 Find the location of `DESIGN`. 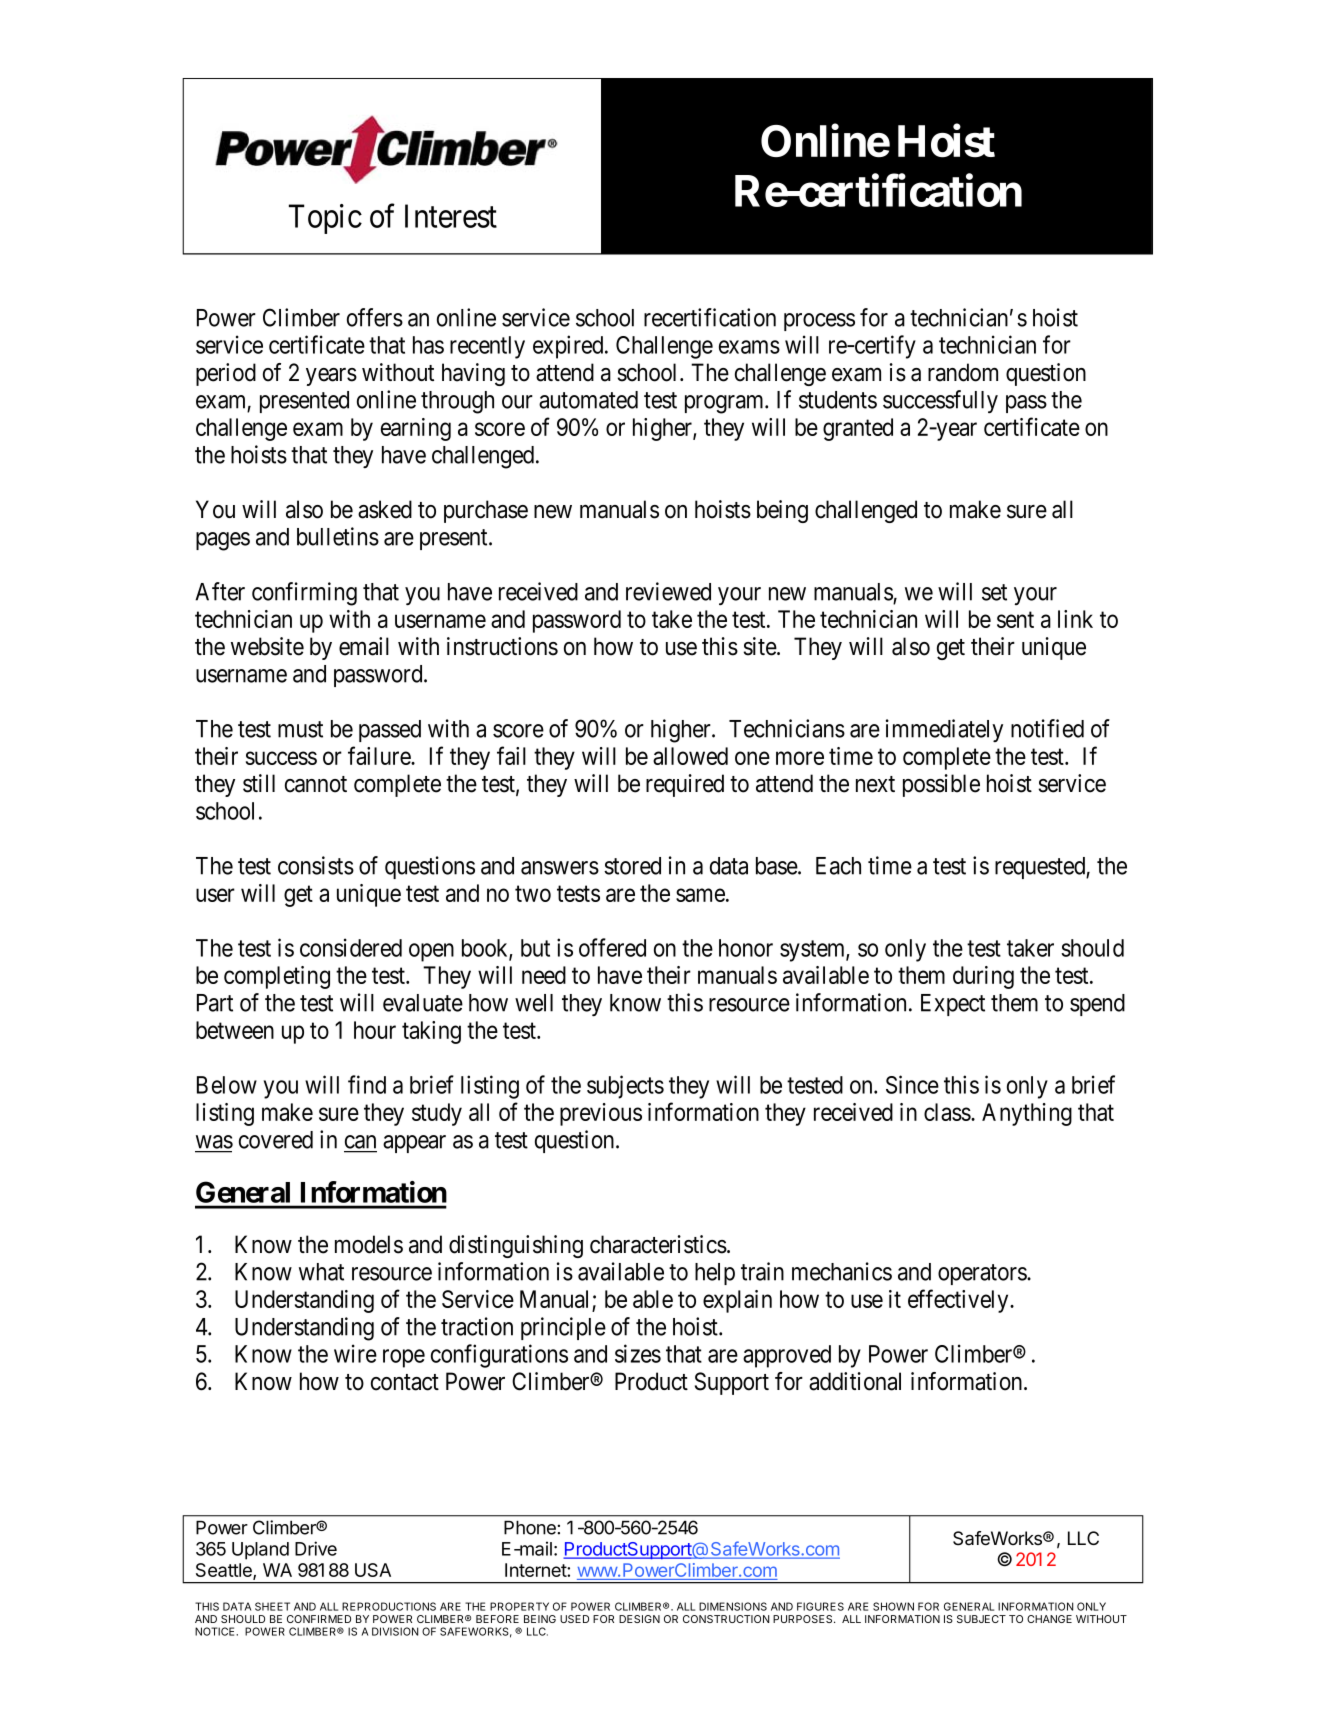

DESIGN is located at coordinates (639, 1619).
